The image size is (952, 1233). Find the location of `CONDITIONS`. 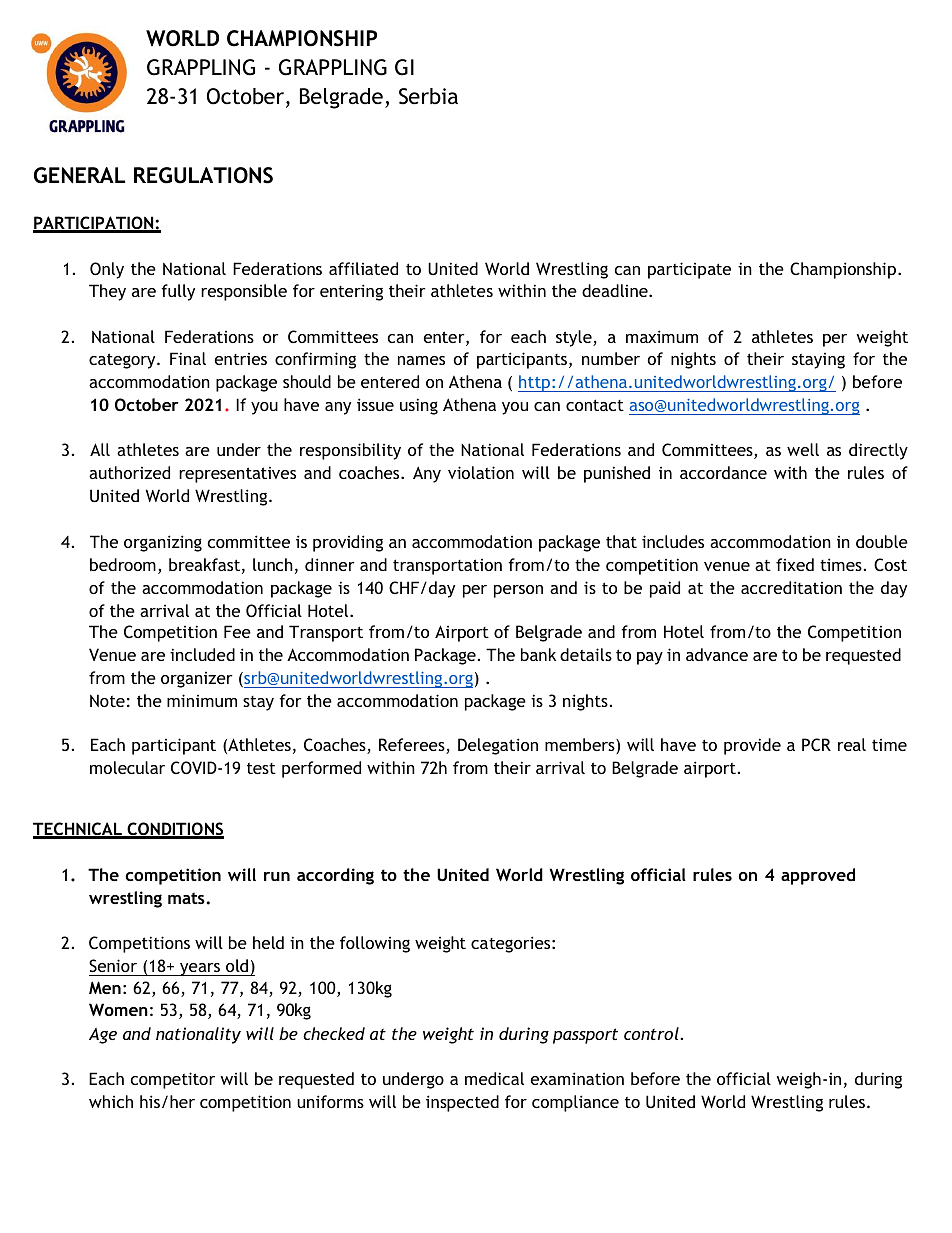

CONDITIONS is located at coordinates (174, 830).
